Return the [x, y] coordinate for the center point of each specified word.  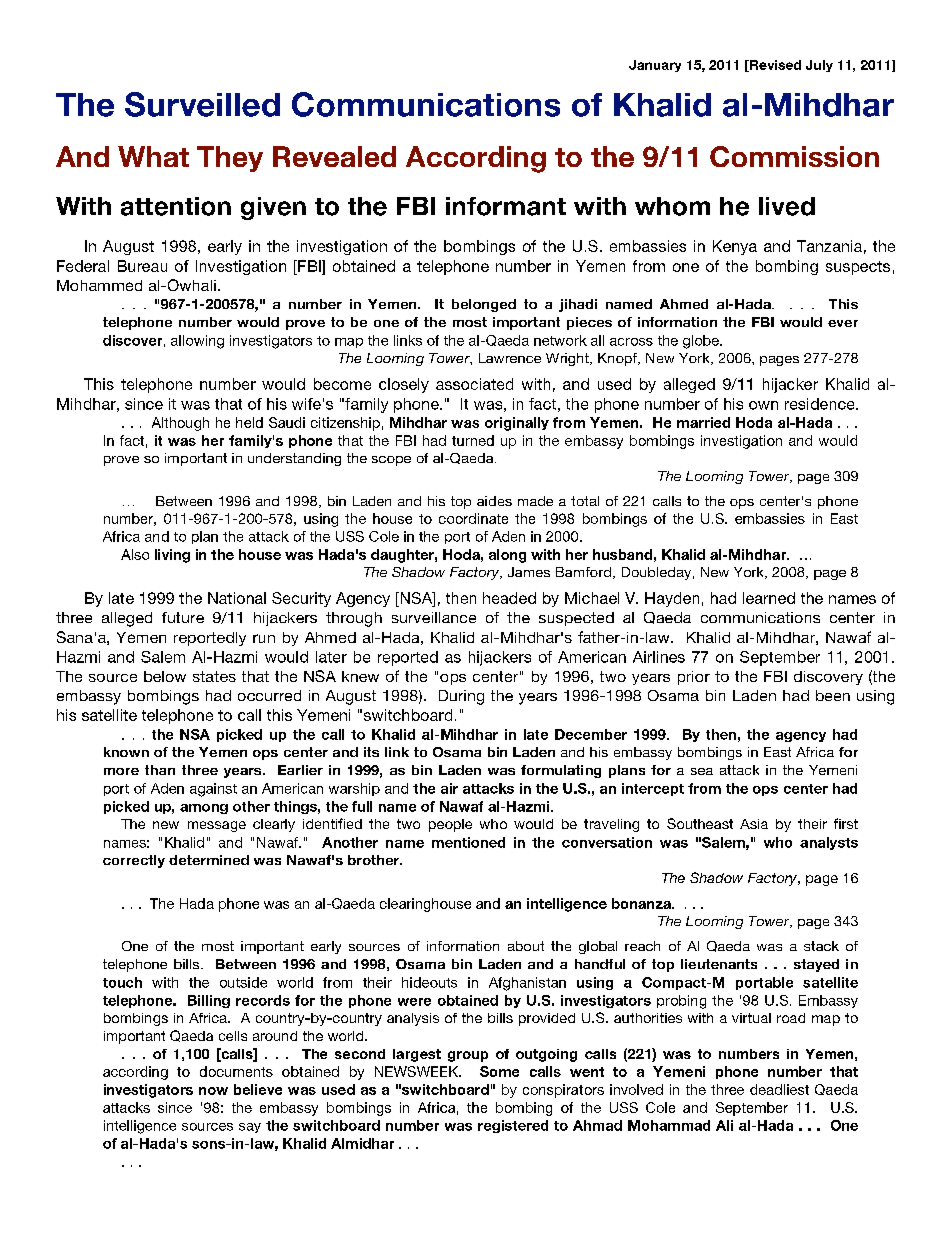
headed [509, 598]
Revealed [334, 156]
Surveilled [202, 104]
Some [499, 1071]
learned [769, 598]
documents [236, 1071]
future [183, 617]
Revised [774, 66]
